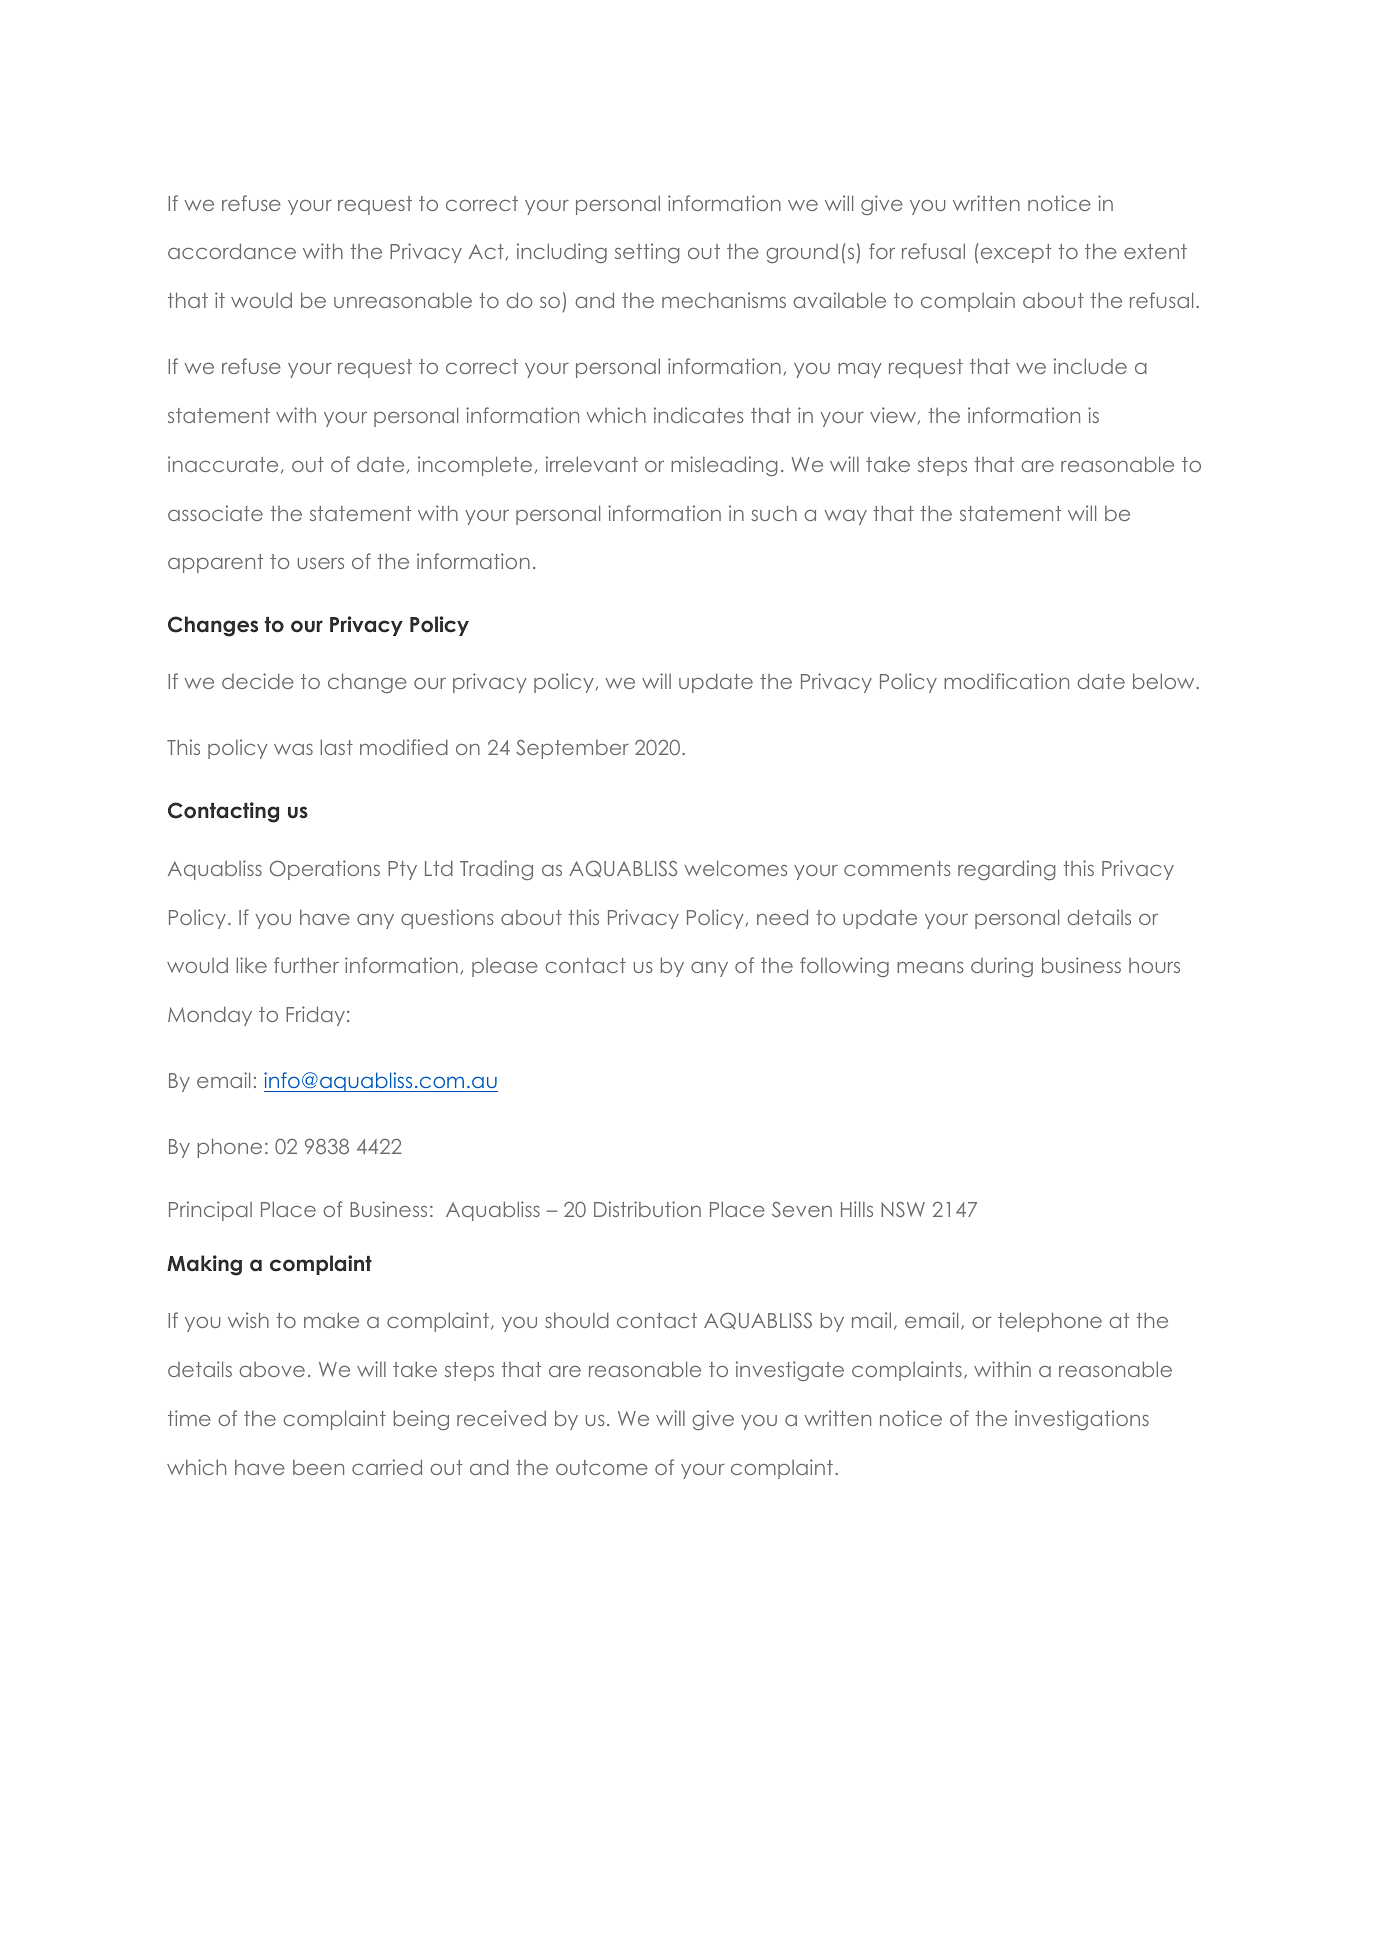 This screenshot has height=1954, width=1382. What do you see at coordinates (844, 967) in the screenshot?
I see `following` at bounding box center [844, 967].
